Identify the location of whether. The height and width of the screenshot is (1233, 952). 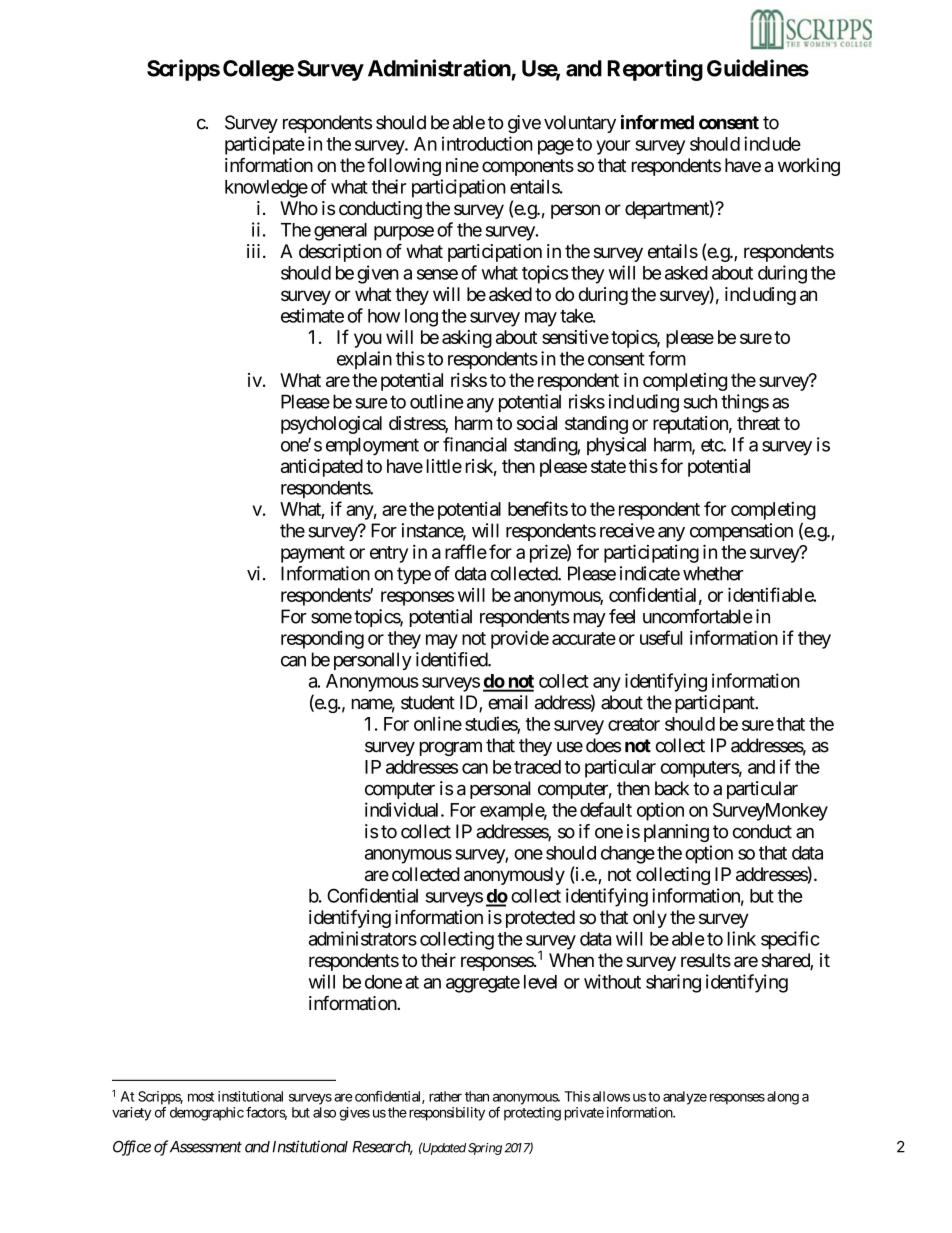
(713, 573).
